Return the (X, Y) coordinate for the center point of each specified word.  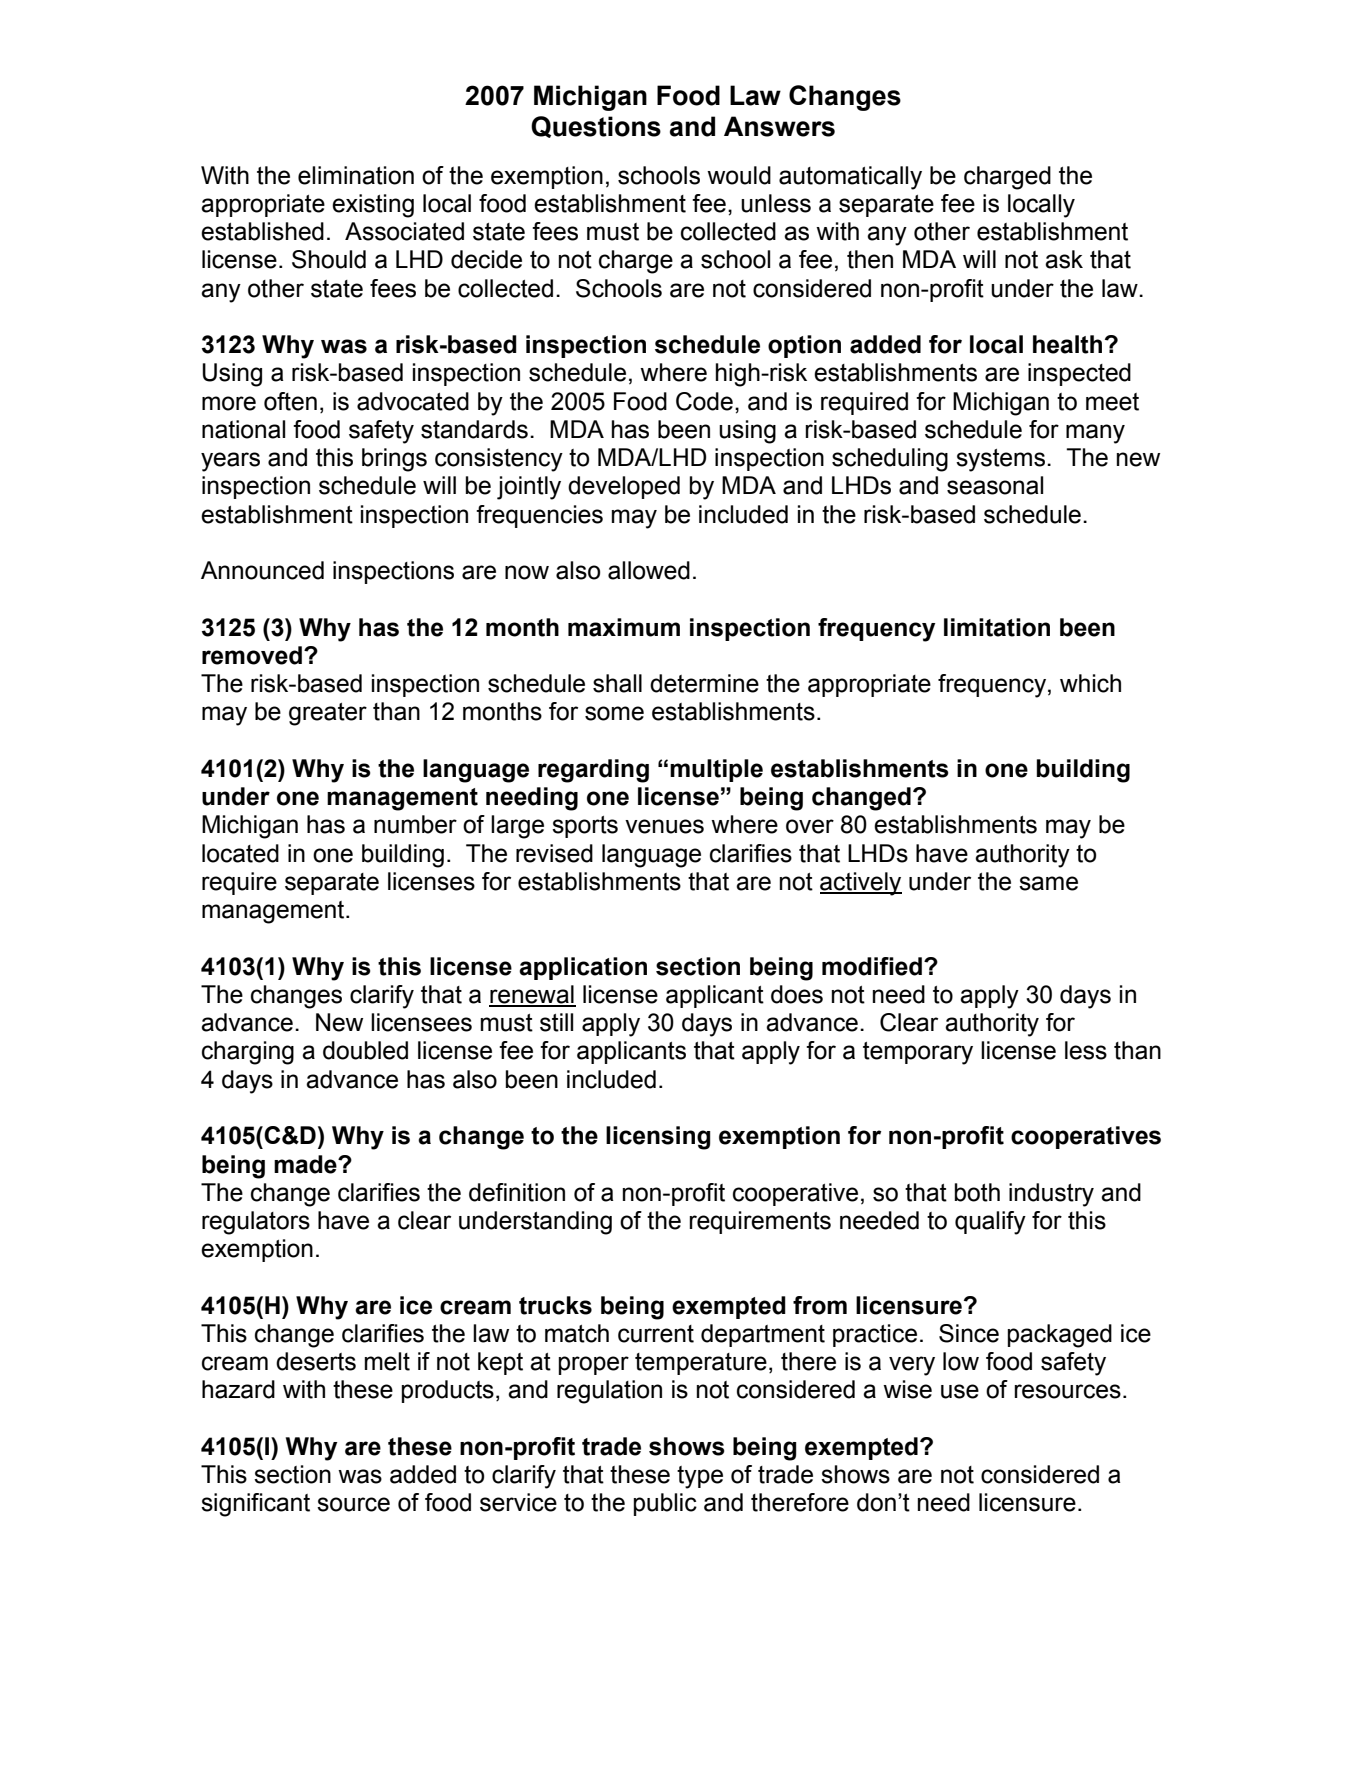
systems (1000, 460)
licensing (658, 1138)
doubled (365, 1050)
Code (704, 401)
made (306, 1164)
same (1048, 883)
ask (1064, 259)
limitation (997, 627)
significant (255, 1505)
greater (328, 714)
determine (704, 683)
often (290, 401)
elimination (356, 175)
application (583, 968)
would (739, 175)
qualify (990, 1223)
